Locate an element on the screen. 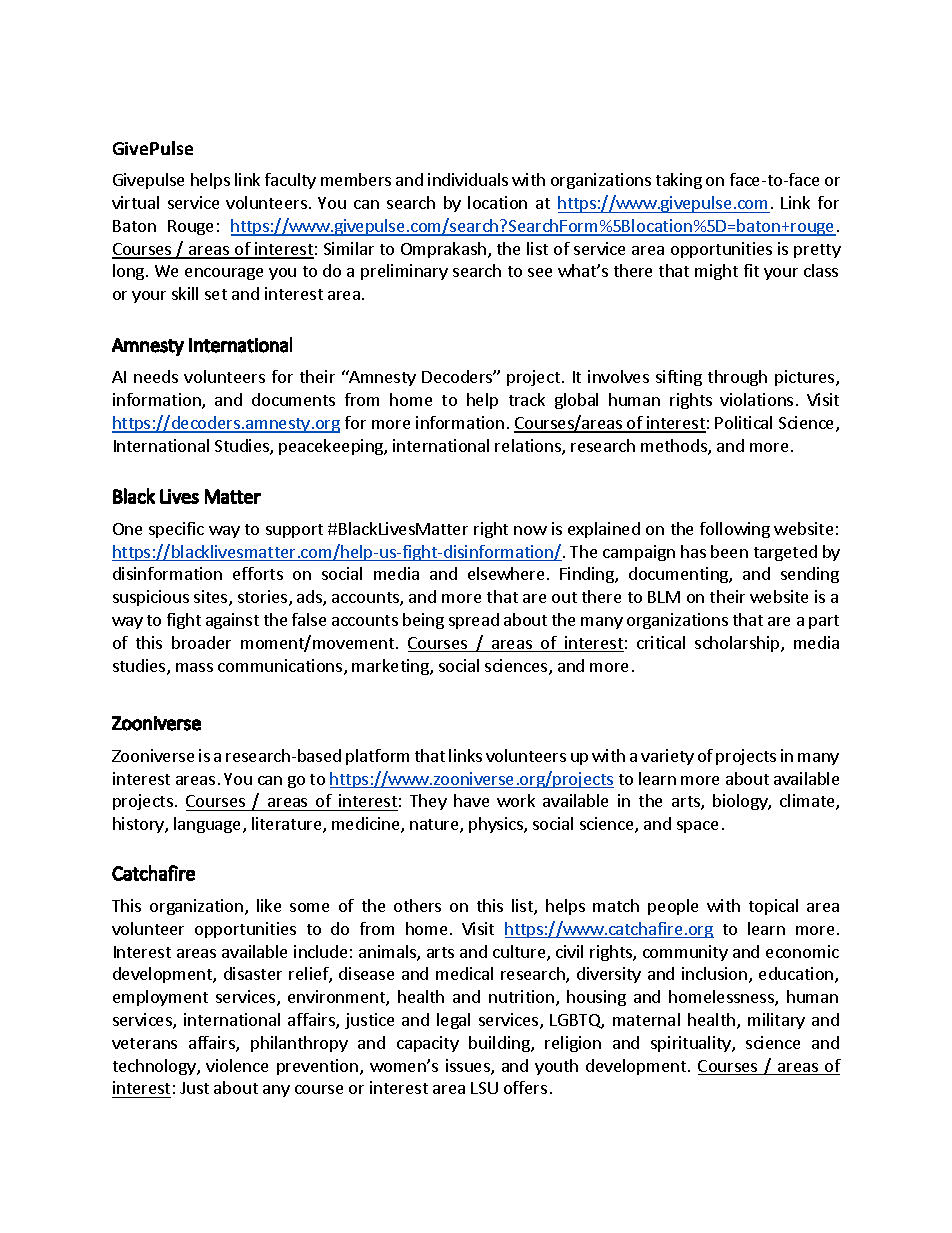 The image size is (952, 1233). needs is located at coordinates (156, 376).
